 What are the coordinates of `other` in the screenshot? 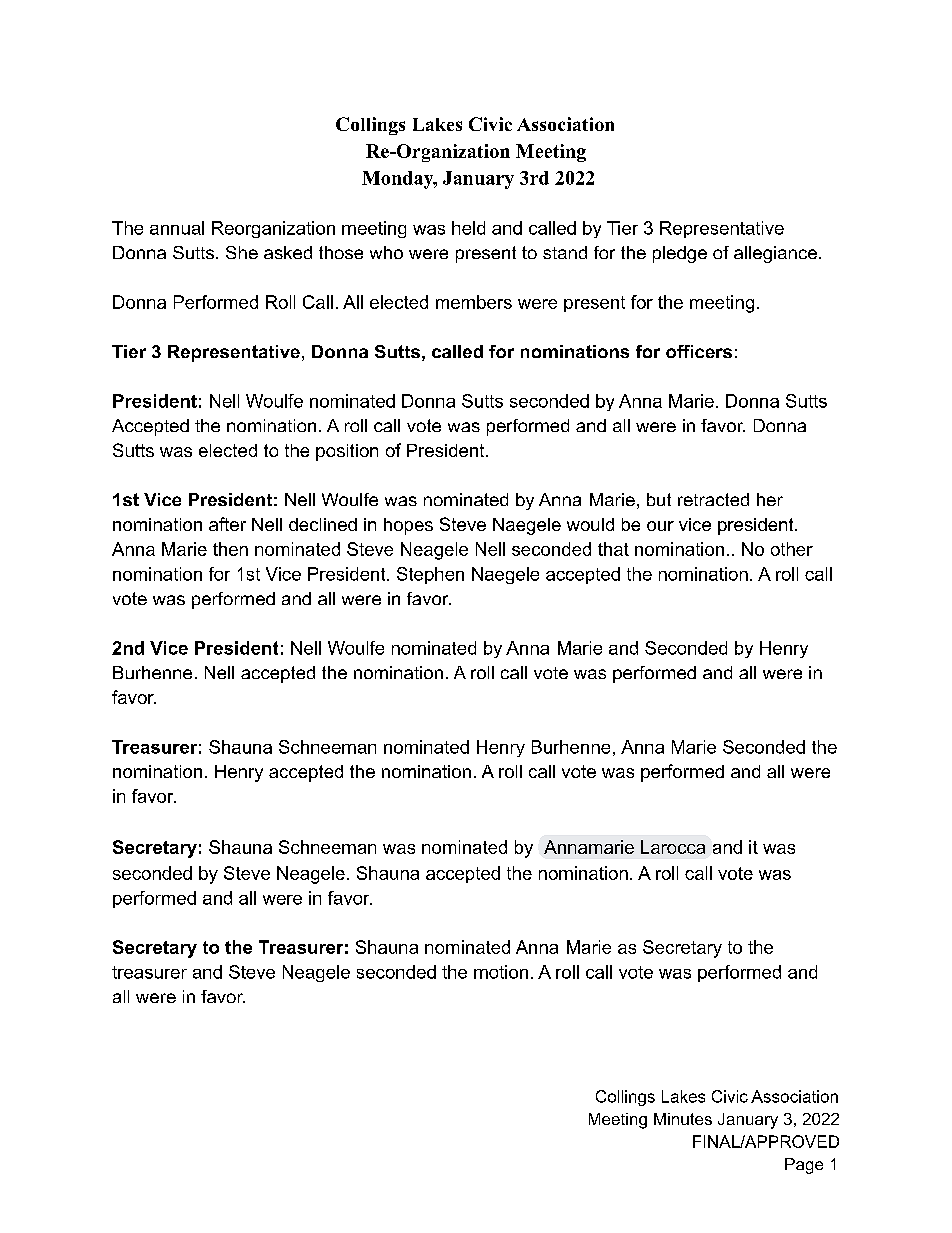 It's located at (792, 549).
